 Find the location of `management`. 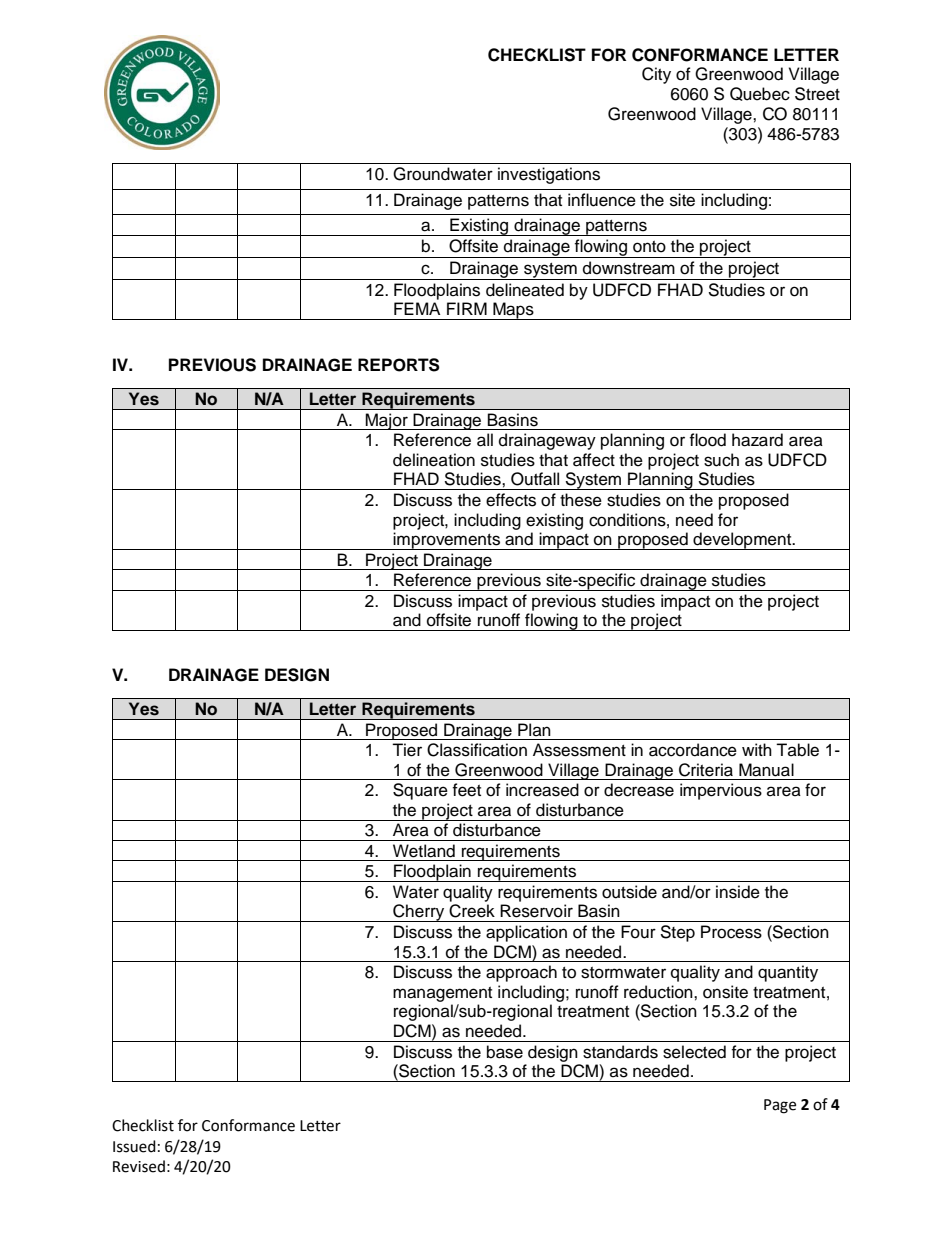

management is located at coordinates (442, 994).
